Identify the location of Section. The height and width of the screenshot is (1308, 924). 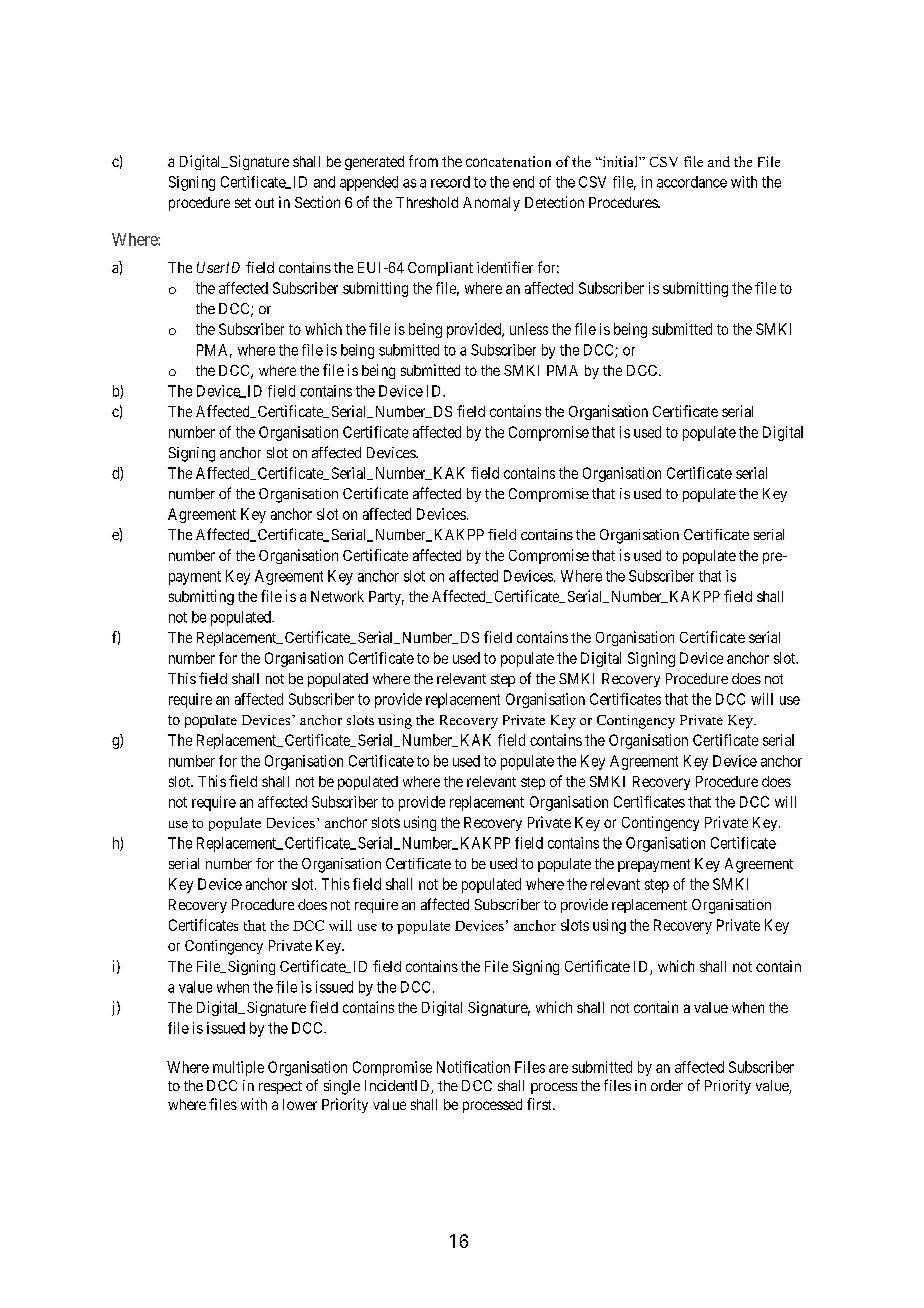
(317, 202).
